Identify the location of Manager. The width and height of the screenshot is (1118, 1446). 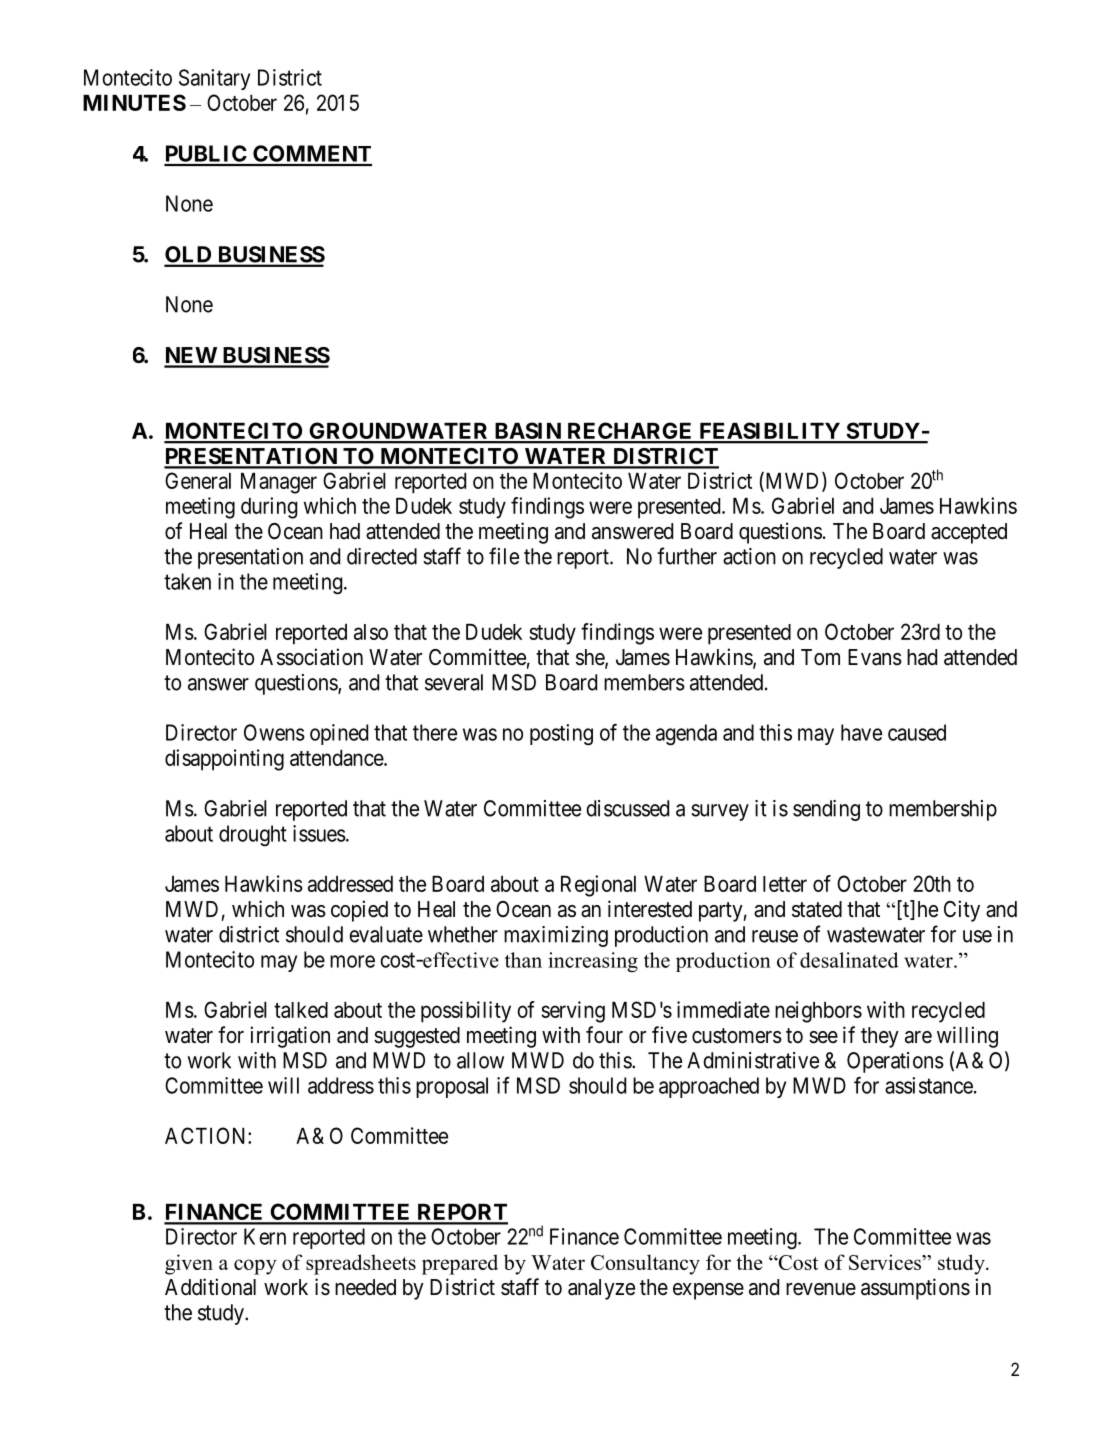
(279, 483).
